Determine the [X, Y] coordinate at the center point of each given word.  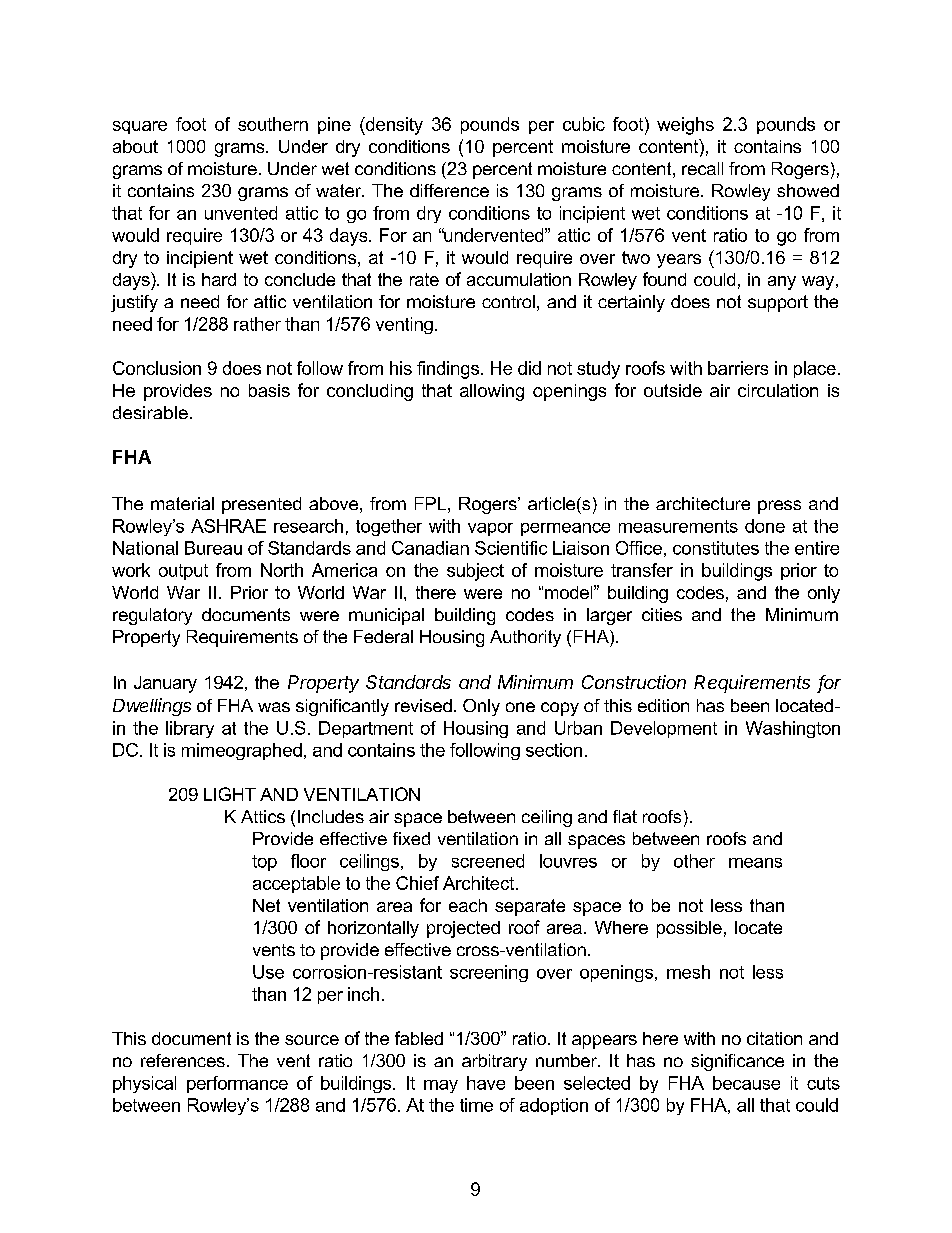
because [746, 1083]
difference [449, 190]
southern [273, 124]
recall [702, 168]
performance [237, 1084]
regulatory [152, 616]
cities [662, 614]
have [486, 1083]
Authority [525, 638]
